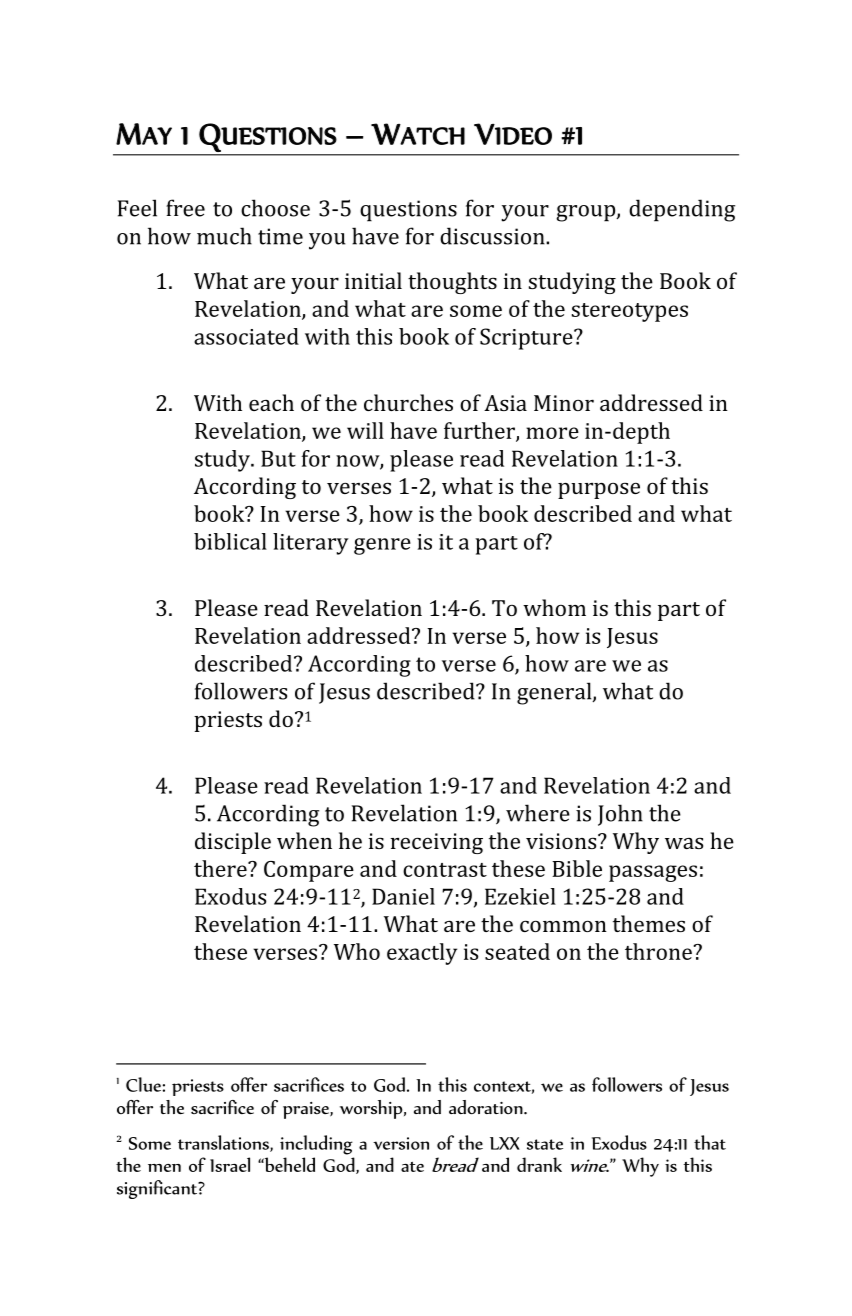  Describe the element at coordinates (452, 283) in the image. I see `thoughts` at that location.
